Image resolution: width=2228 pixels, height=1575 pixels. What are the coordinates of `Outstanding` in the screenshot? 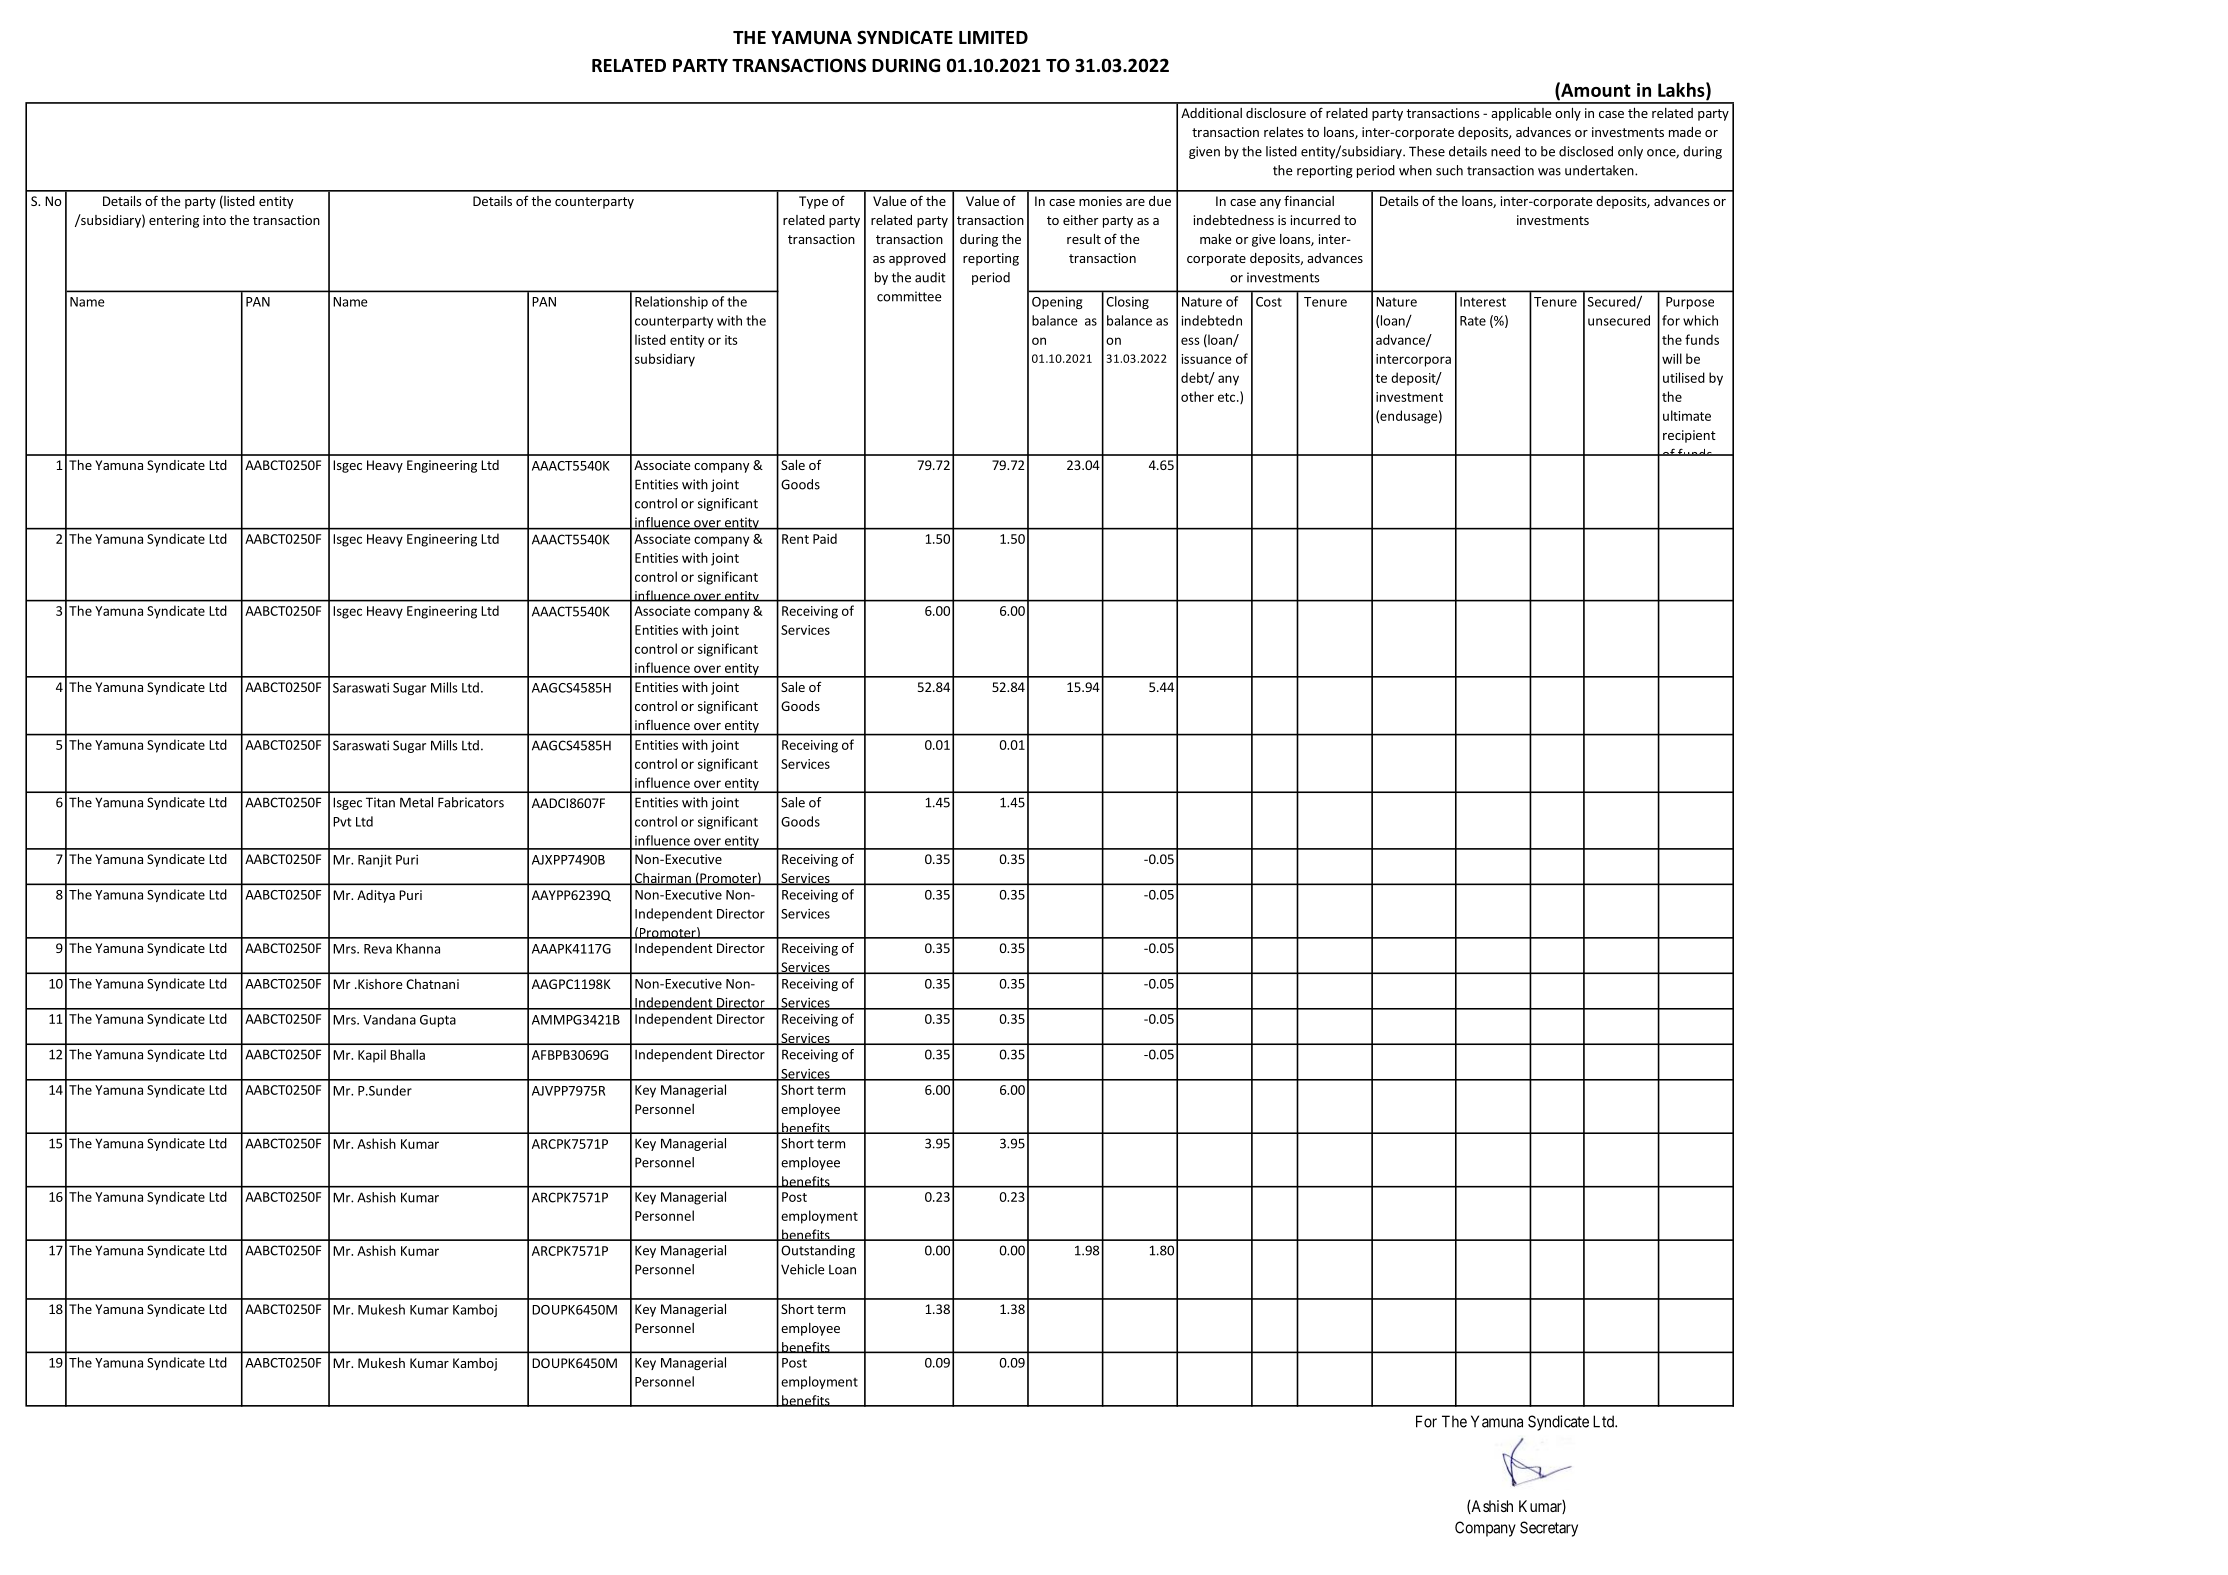 It's located at (818, 1251).
